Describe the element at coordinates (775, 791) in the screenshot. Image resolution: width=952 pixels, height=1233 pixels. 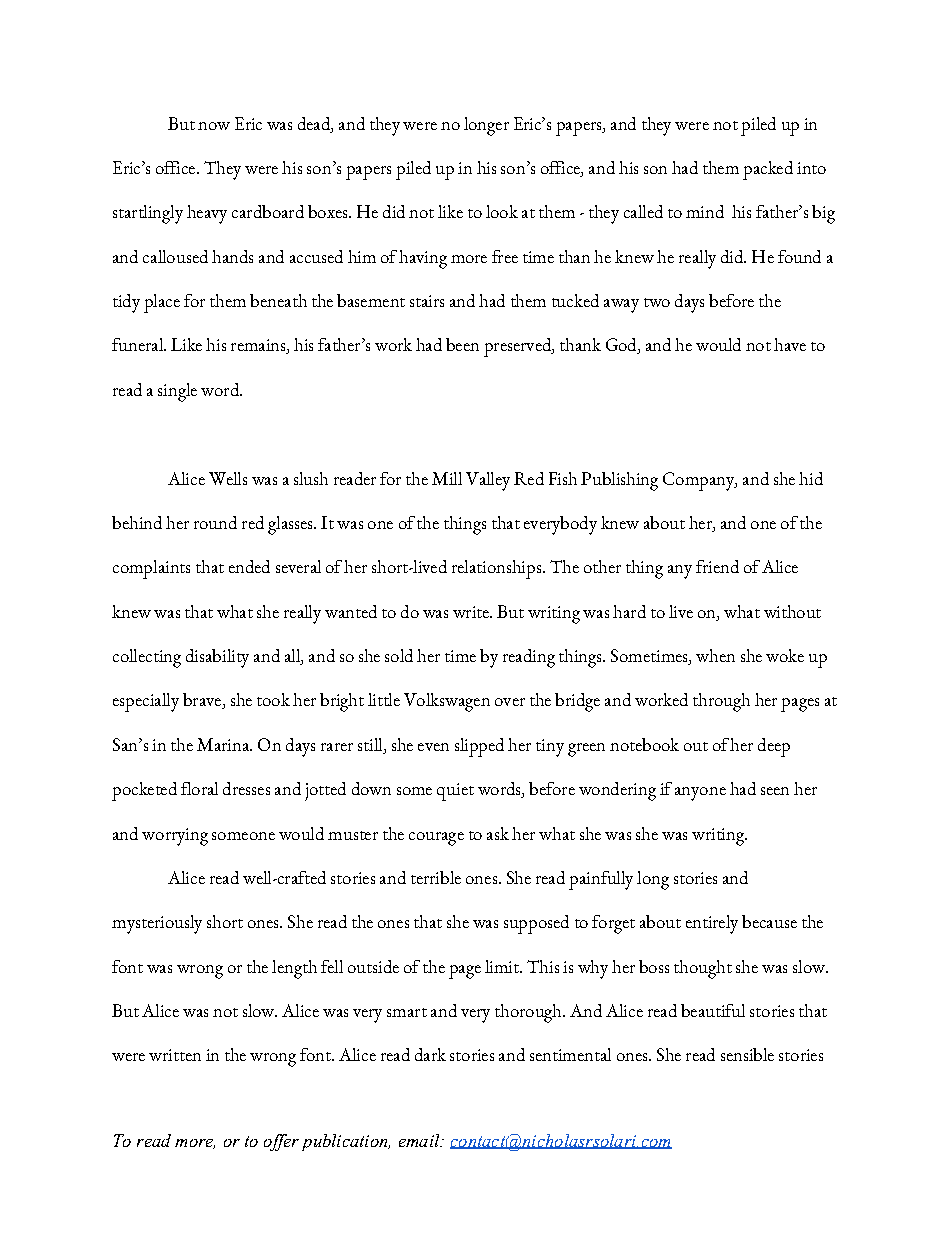
I see `seen` at that location.
